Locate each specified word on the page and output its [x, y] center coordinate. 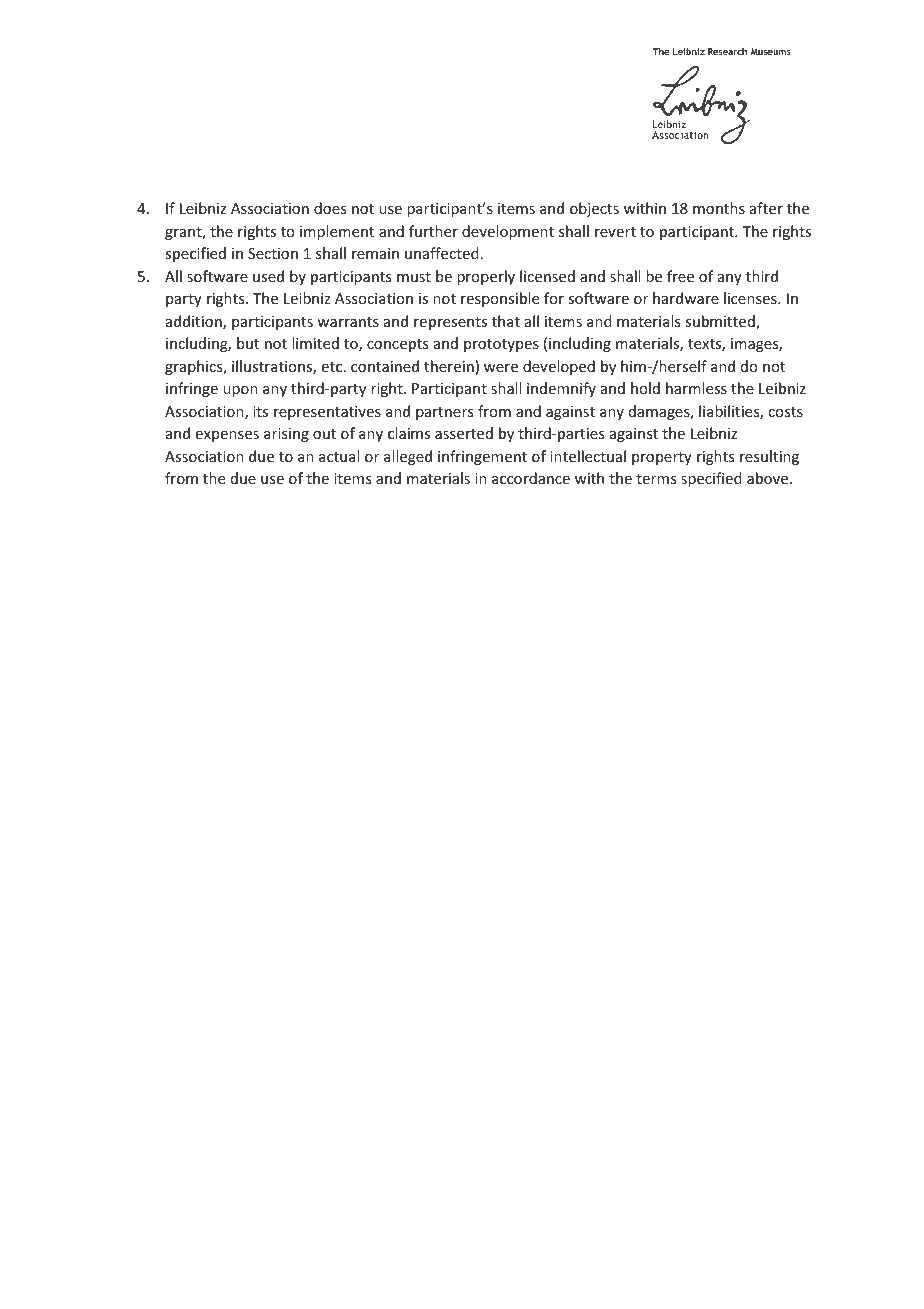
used [268, 276]
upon [240, 391]
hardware [686, 298]
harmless [696, 388]
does [330, 208]
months [719, 208]
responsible [500, 299]
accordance [531, 478]
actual [339, 456]
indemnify [561, 389]
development [508, 232]
